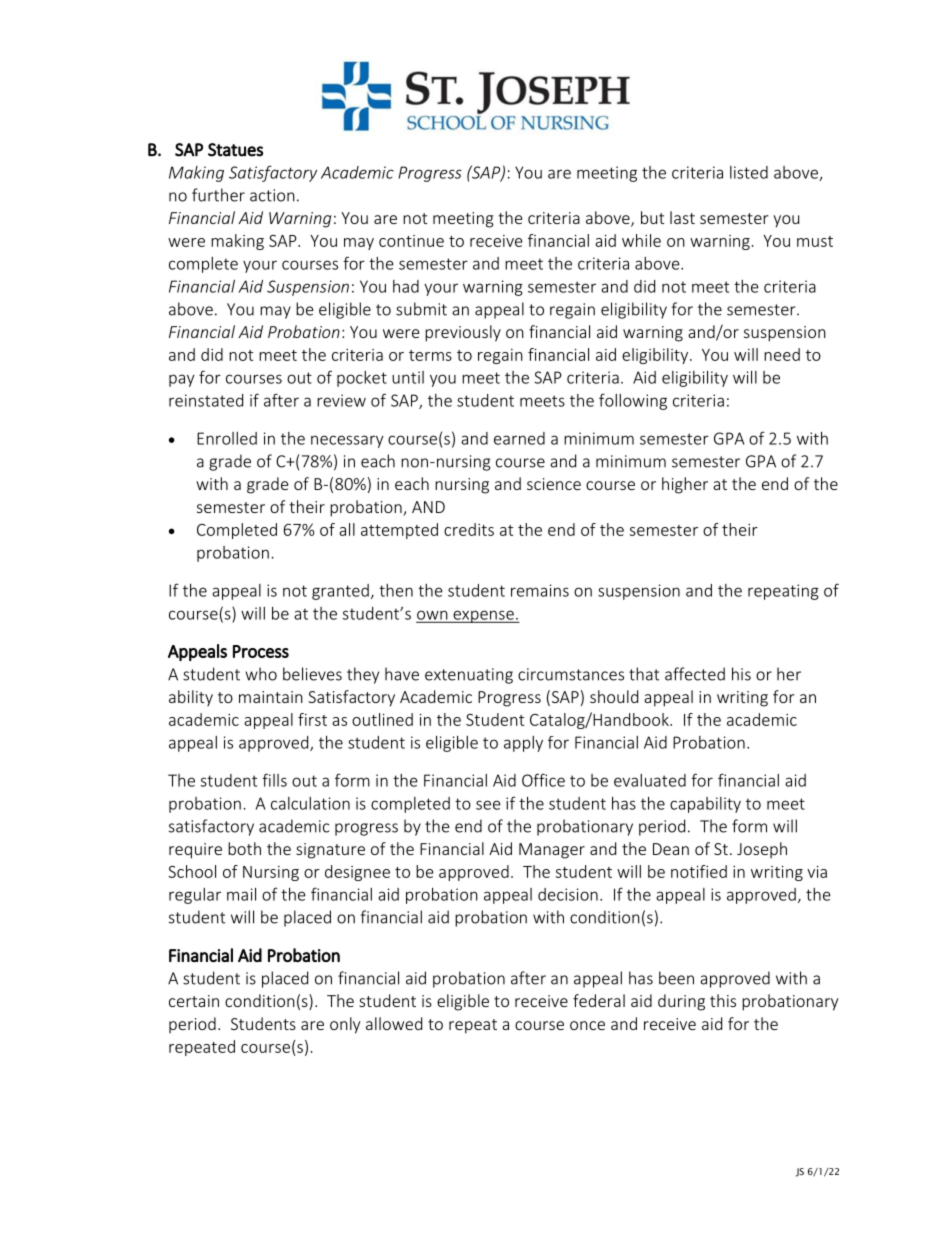  Describe the element at coordinates (519, 438) in the page. I see `earned` at that location.
